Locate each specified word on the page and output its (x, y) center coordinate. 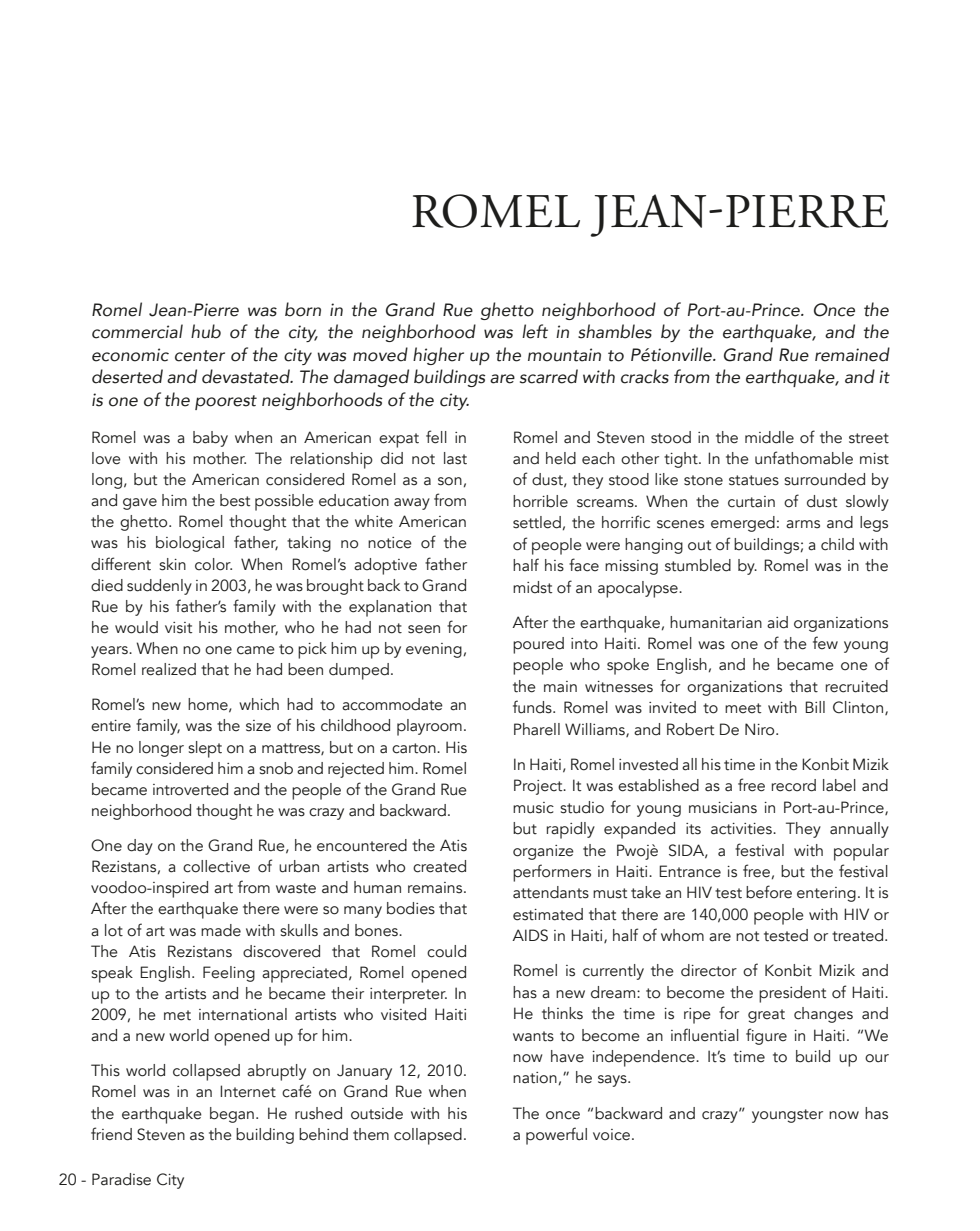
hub (206, 331)
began (232, 1115)
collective (216, 866)
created (439, 866)
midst (532, 587)
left (535, 331)
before (769, 892)
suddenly (159, 587)
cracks (645, 376)
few (825, 643)
